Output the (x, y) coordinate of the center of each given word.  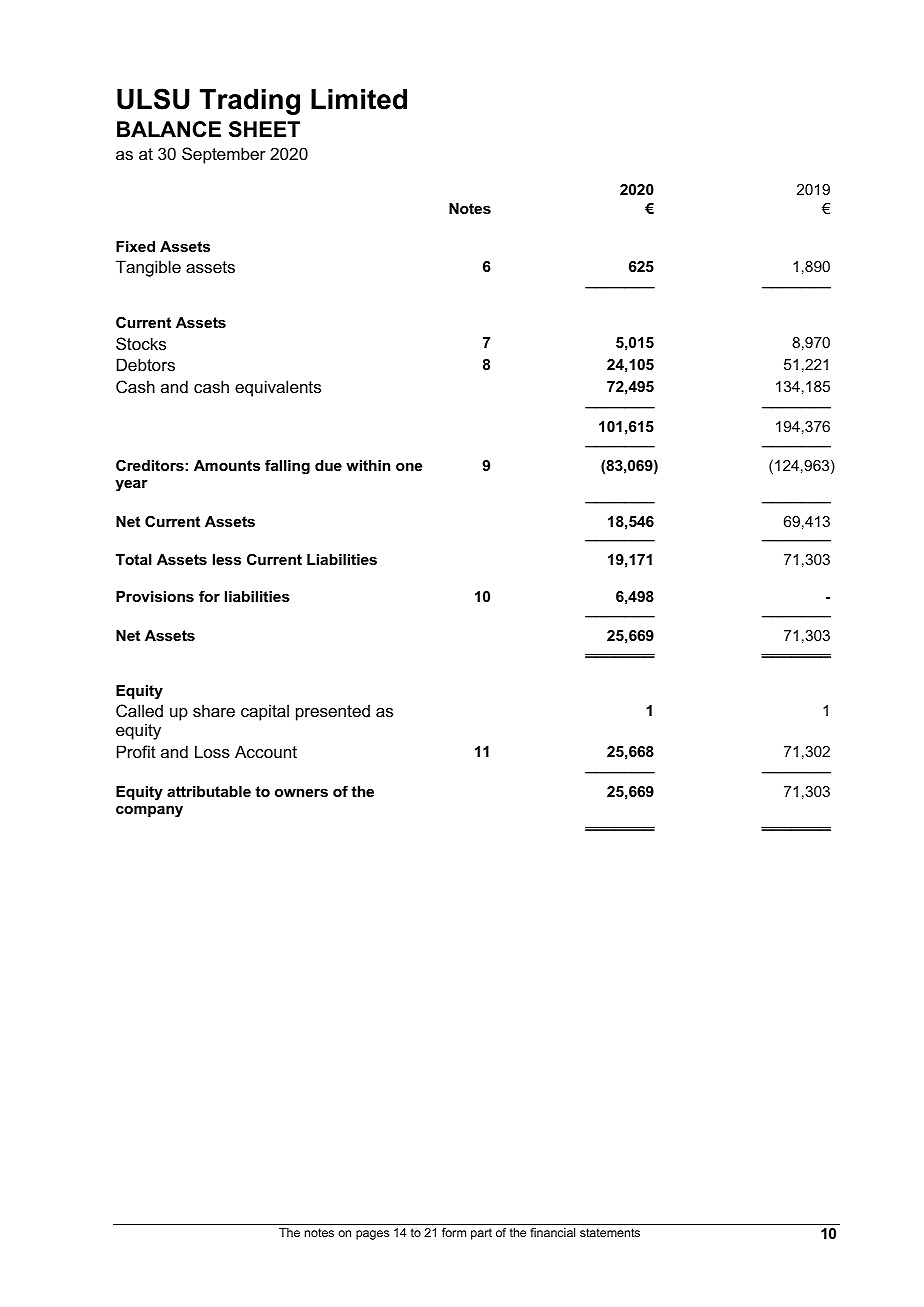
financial (552, 1232)
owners (301, 793)
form (454, 1232)
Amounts (227, 465)
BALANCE (169, 129)
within (368, 465)
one (409, 467)
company (149, 812)
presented (333, 712)
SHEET (264, 129)
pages (372, 1235)
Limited (359, 99)
